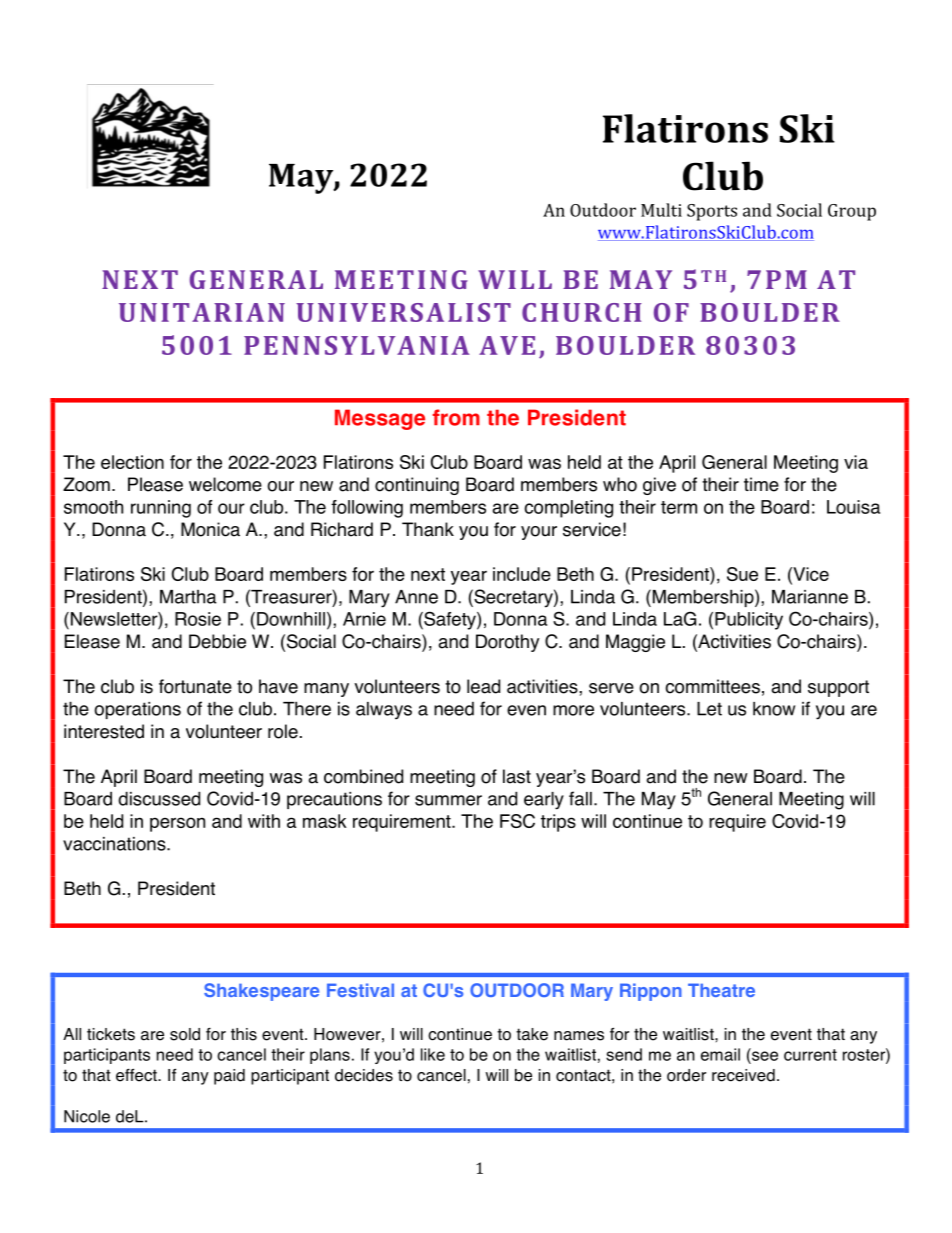 The height and width of the image is (1233, 952). Describe the element at coordinates (433, 1054) in the image. I see `like` at that location.
